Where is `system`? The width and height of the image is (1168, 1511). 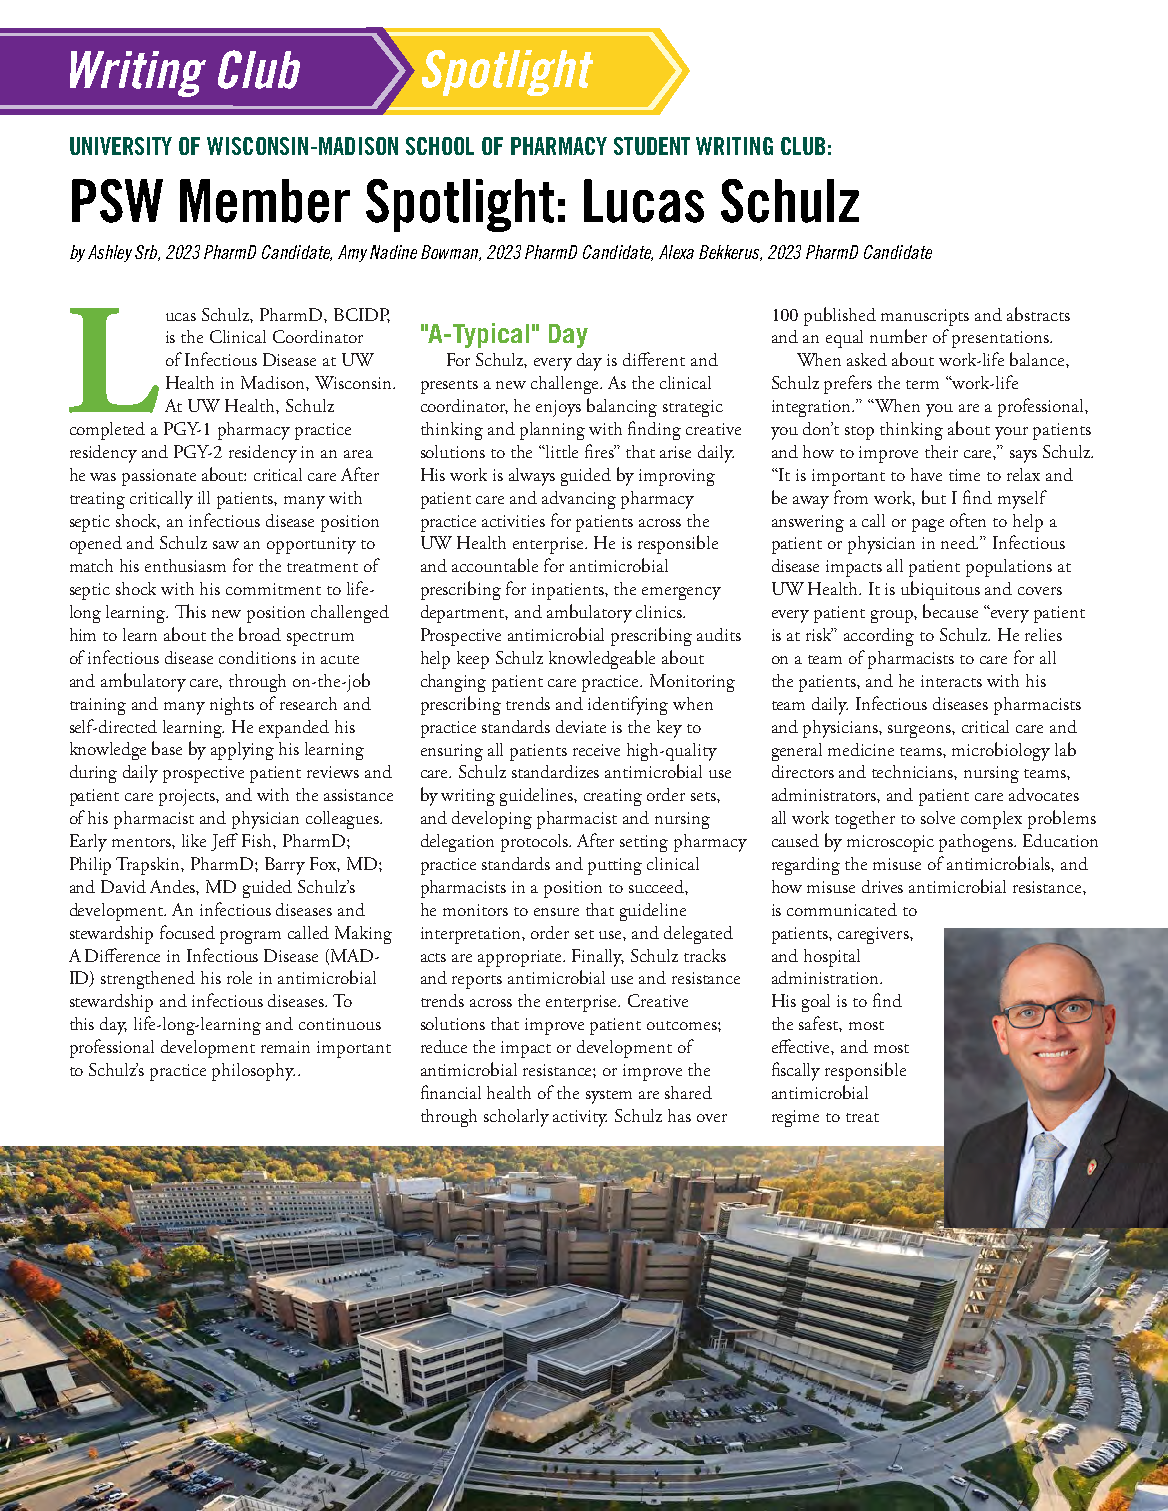
system is located at coordinates (609, 1097).
